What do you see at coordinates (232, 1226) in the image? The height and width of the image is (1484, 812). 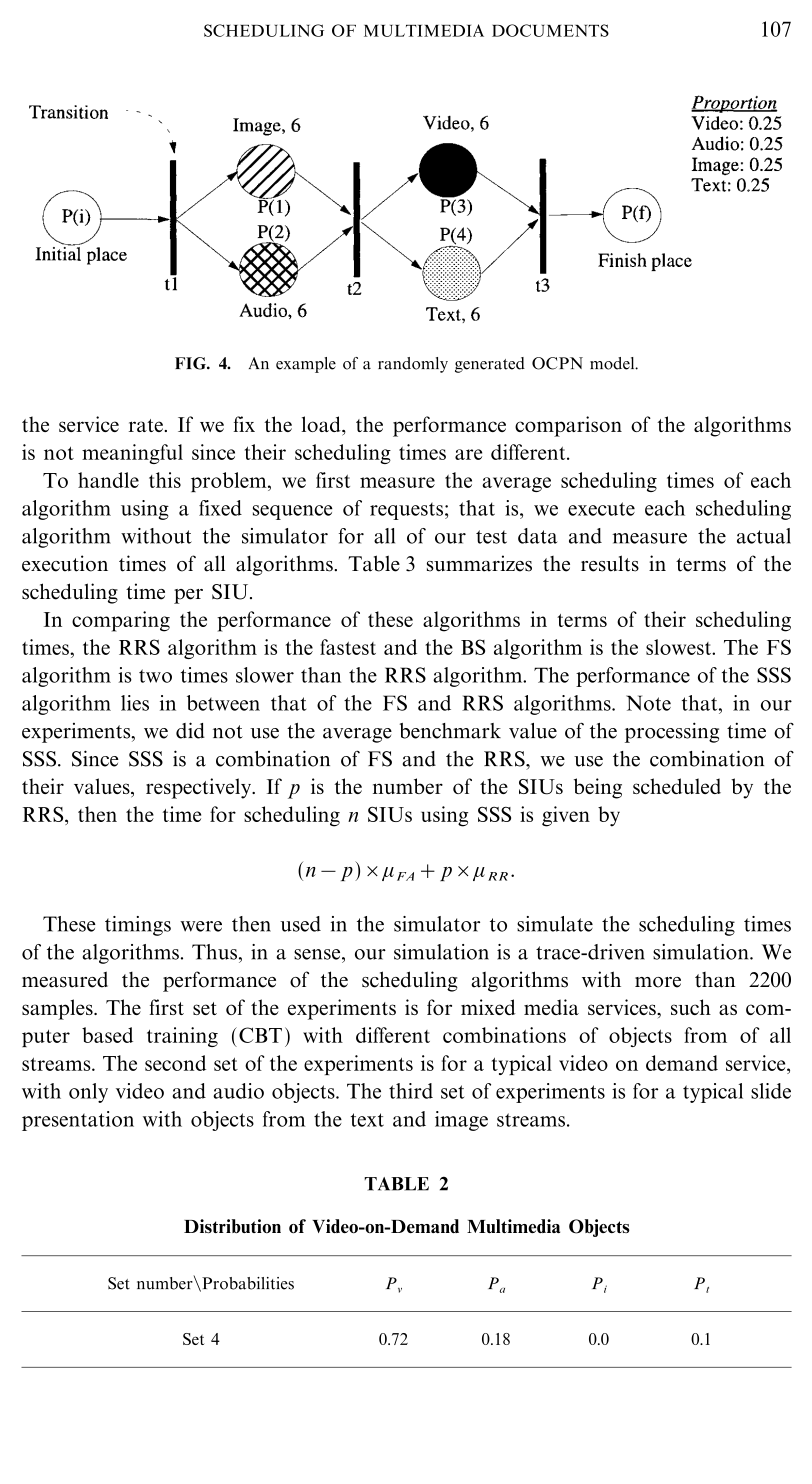 I see `Distribution` at bounding box center [232, 1226].
